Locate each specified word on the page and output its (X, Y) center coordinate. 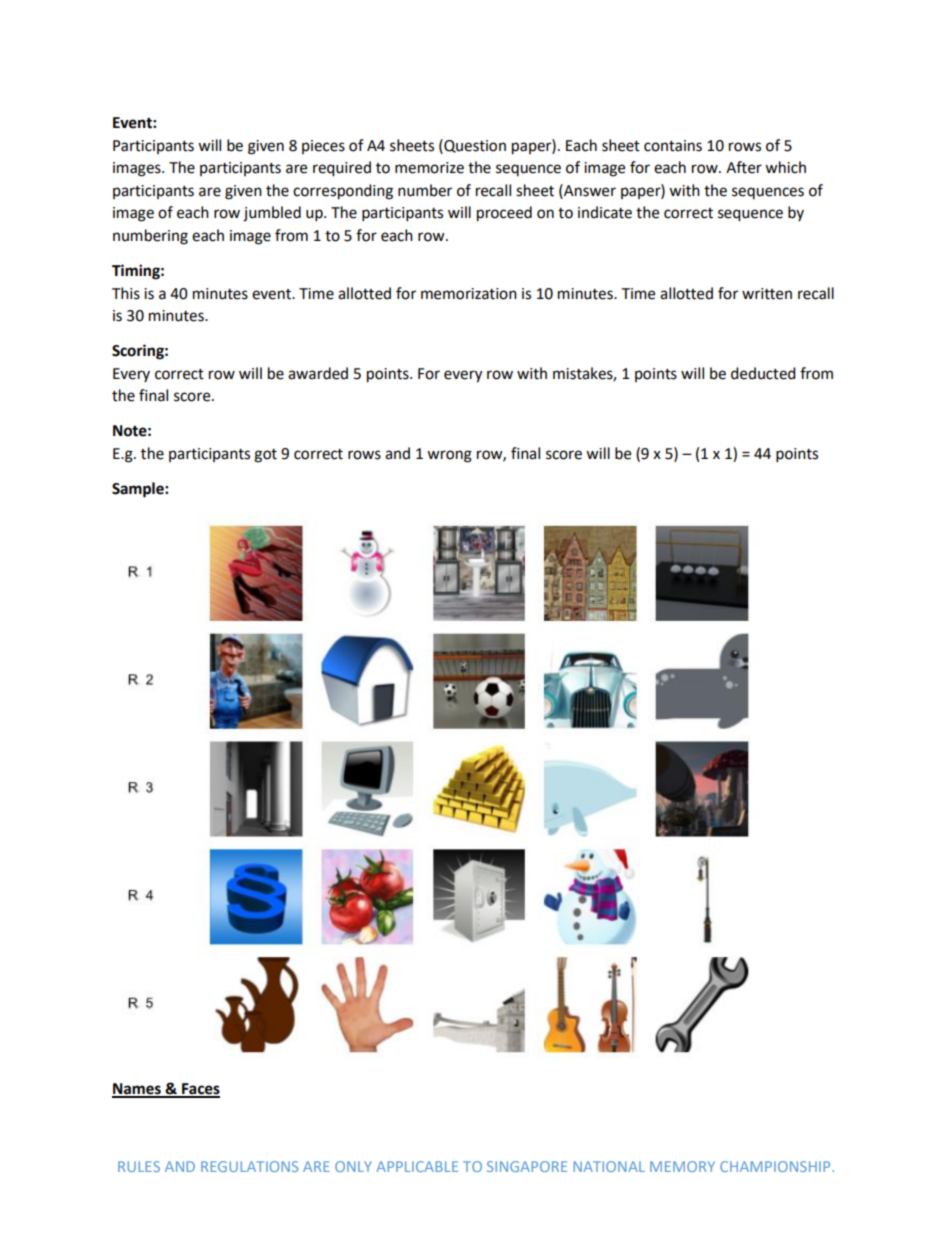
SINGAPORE (527, 1166)
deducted (763, 373)
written (767, 294)
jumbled (272, 214)
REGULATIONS (249, 1166)
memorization (469, 294)
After (744, 167)
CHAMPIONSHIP (776, 1166)
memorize (429, 168)
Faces (200, 1090)
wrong (449, 456)
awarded (318, 373)
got (265, 456)
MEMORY (682, 1166)
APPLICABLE (417, 1166)
